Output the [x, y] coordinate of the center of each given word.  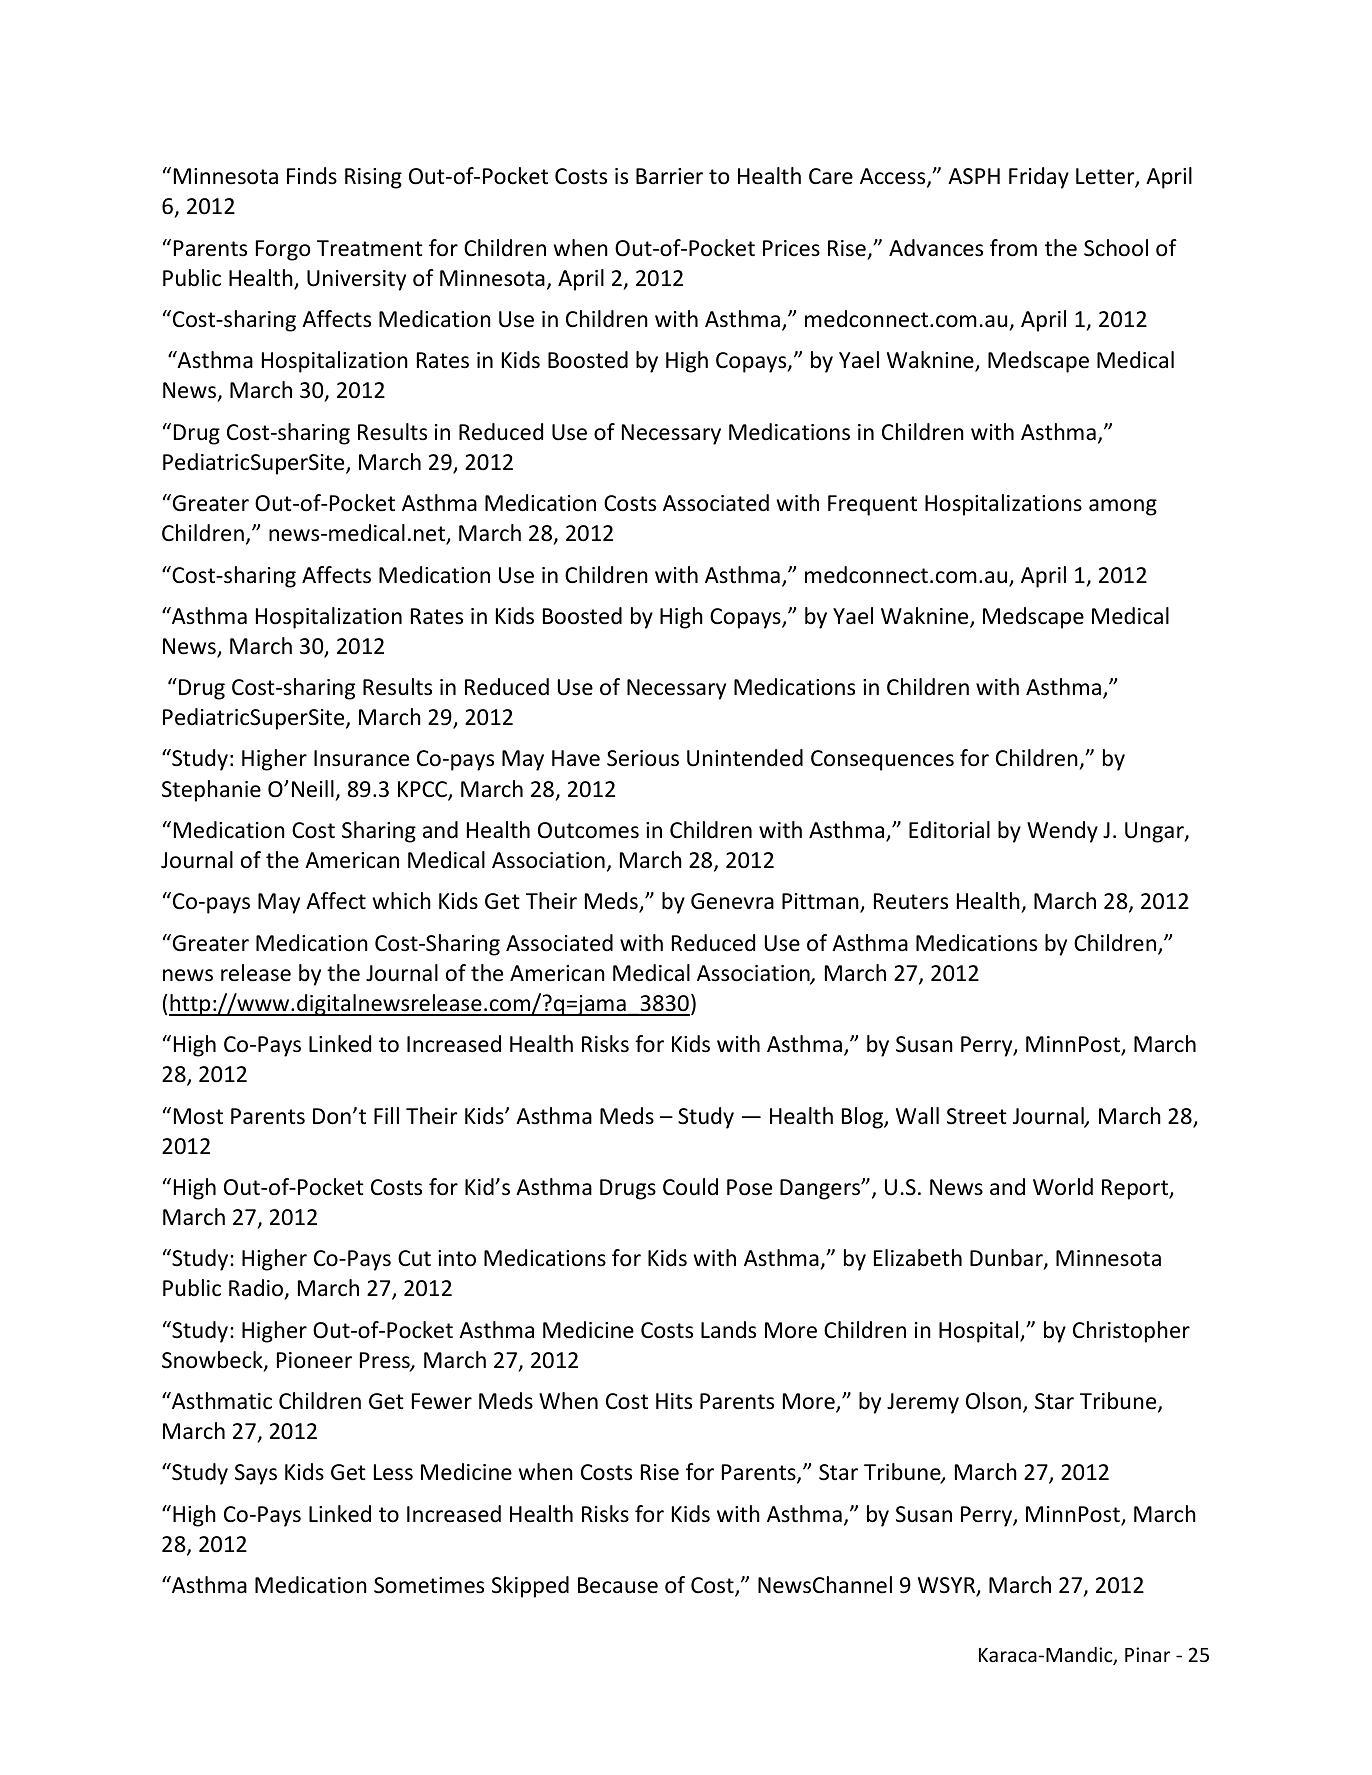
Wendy [1062, 832]
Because [618, 1585]
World [1063, 1187]
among [1123, 507]
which [402, 901]
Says [256, 1474]
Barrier [669, 176]
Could [690, 1187]
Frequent [872, 505]
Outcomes [588, 830]
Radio [256, 1288]
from [1013, 248]
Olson [993, 1401]
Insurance [361, 758]
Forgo [283, 250]
